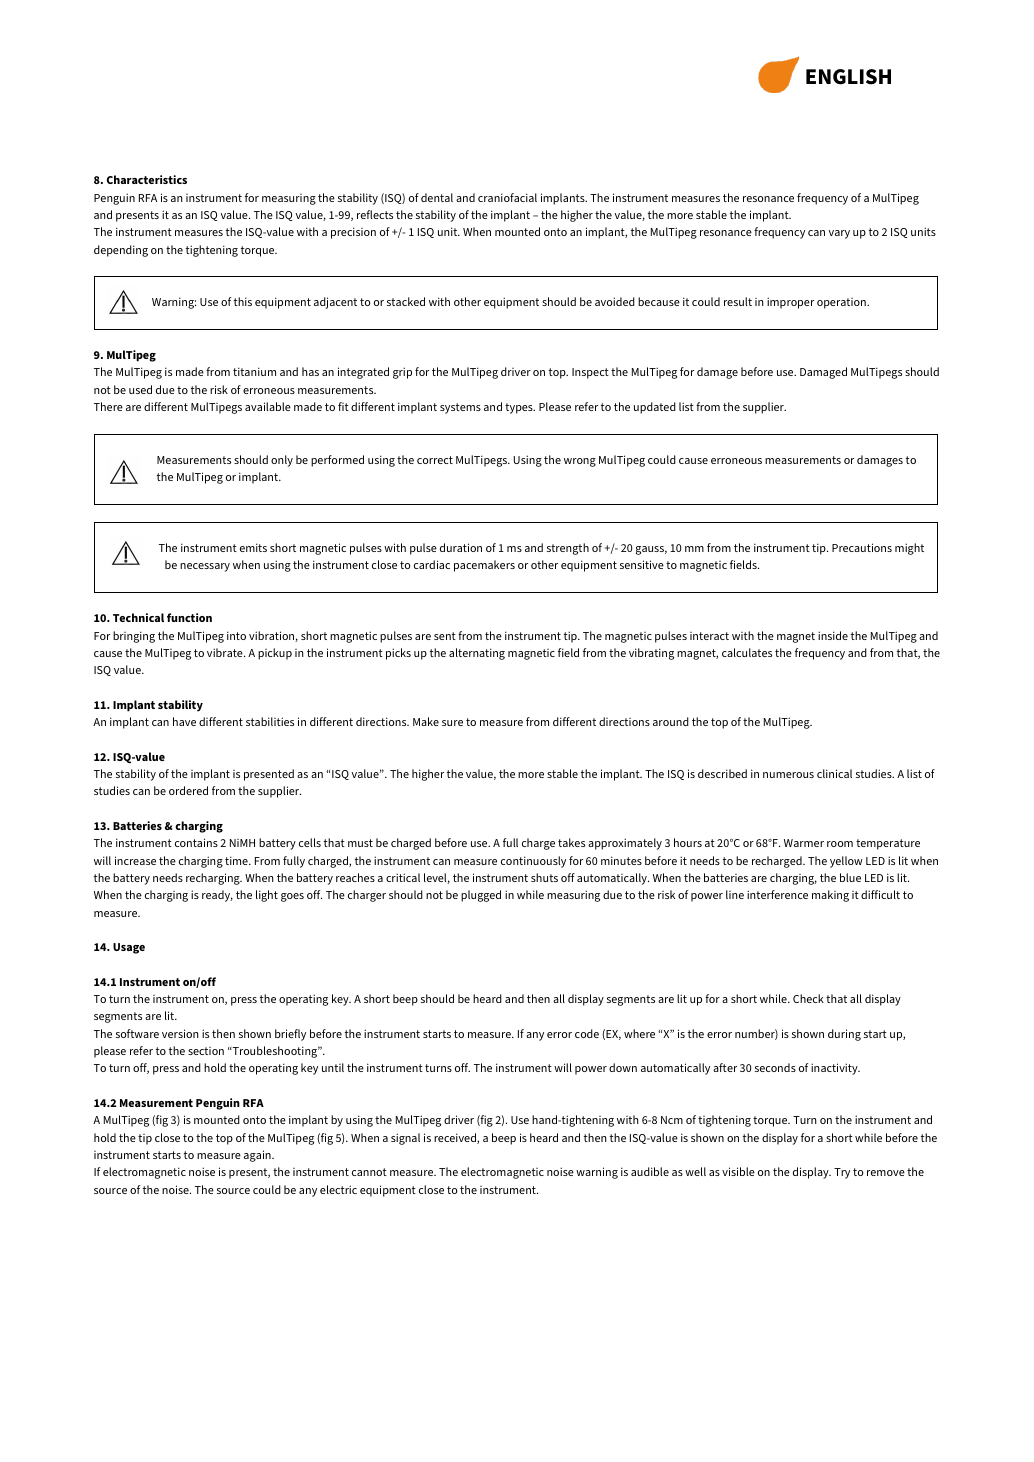 The image size is (1034, 1462). I want to click on again, so click(258, 1156).
